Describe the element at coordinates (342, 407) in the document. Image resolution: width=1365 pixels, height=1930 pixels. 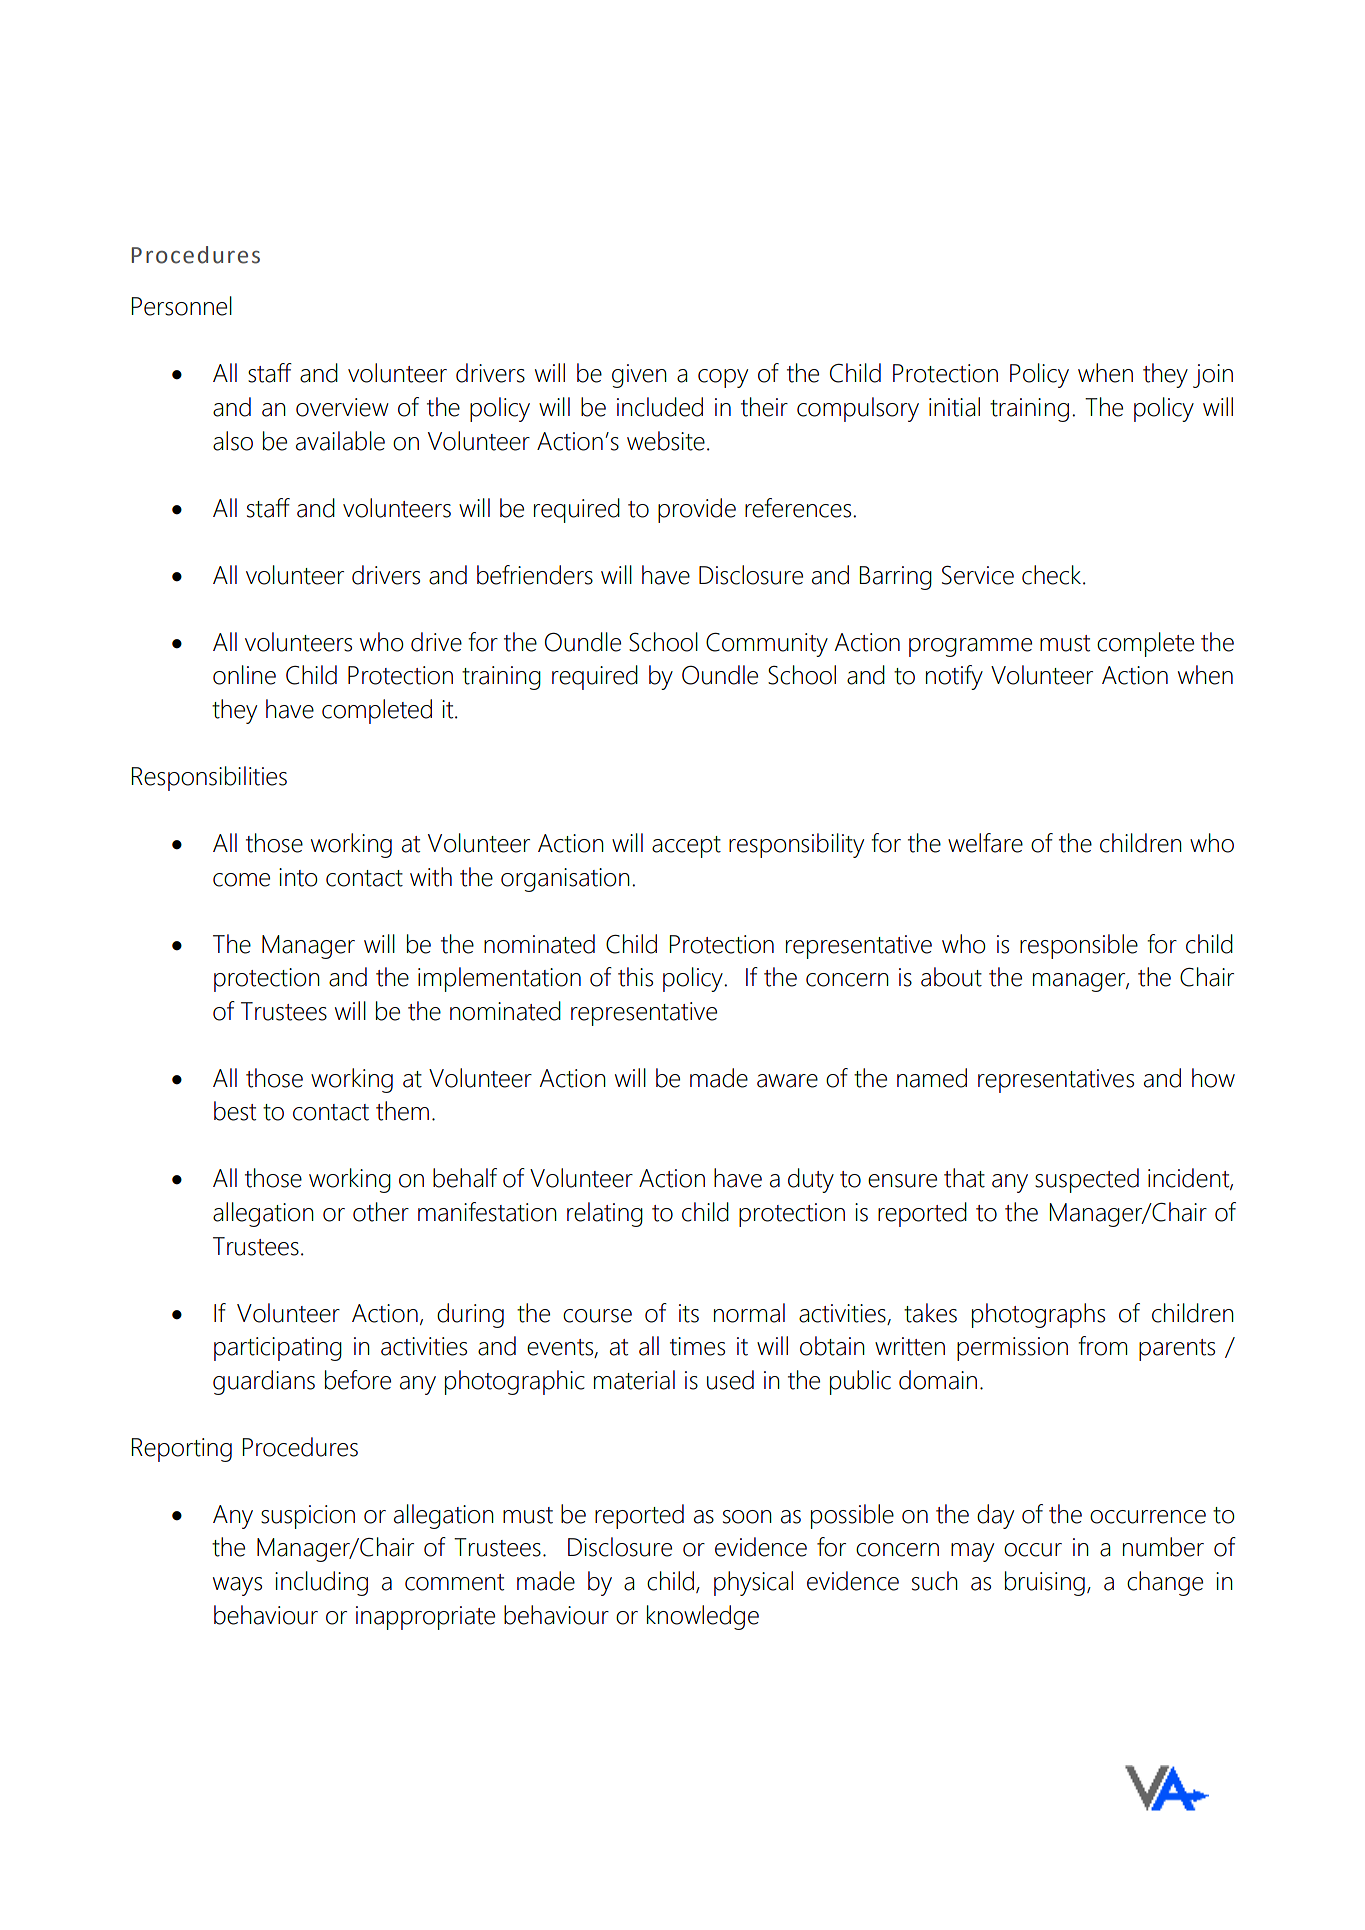
I see `overview` at that location.
